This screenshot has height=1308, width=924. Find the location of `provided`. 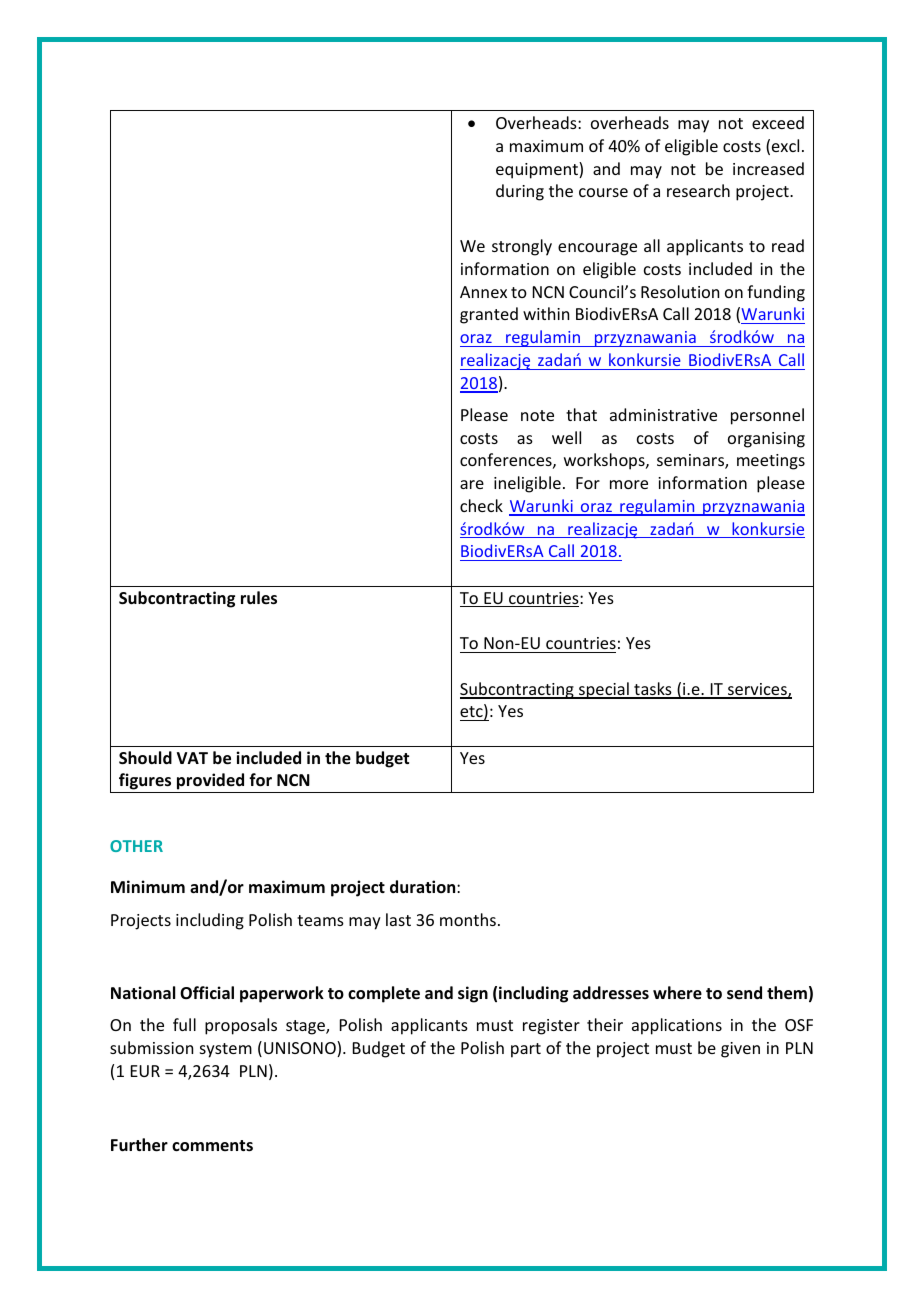

provided is located at coordinates (211, 783).
